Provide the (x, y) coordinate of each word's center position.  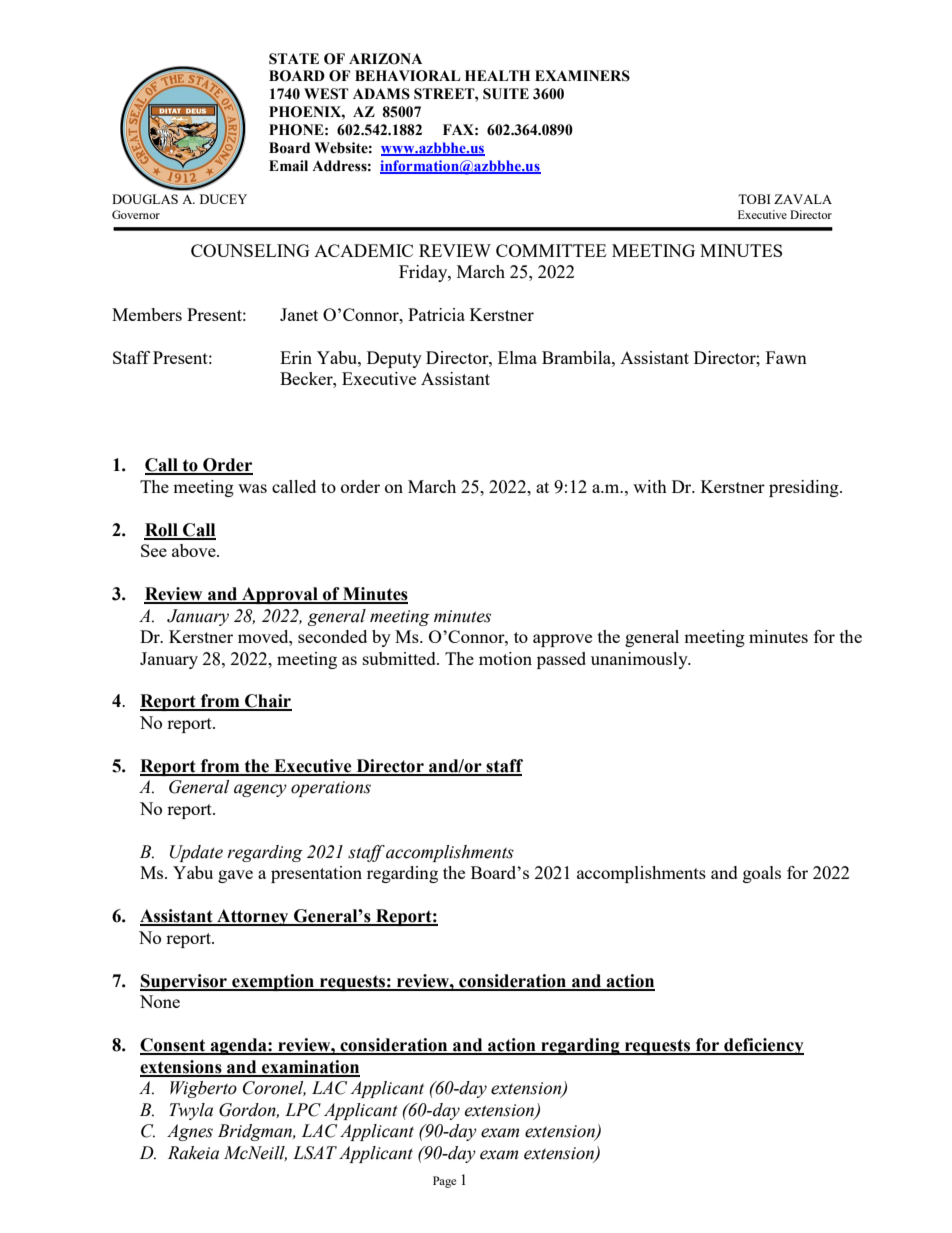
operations (331, 789)
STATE (294, 59)
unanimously (640, 660)
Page (444, 1182)
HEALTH (497, 75)
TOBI (754, 199)
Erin (296, 357)
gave (235, 876)
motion (505, 658)
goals (762, 874)
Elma (517, 357)
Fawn (786, 357)
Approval (280, 595)
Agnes (190, 1132)
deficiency (763, 1046)
